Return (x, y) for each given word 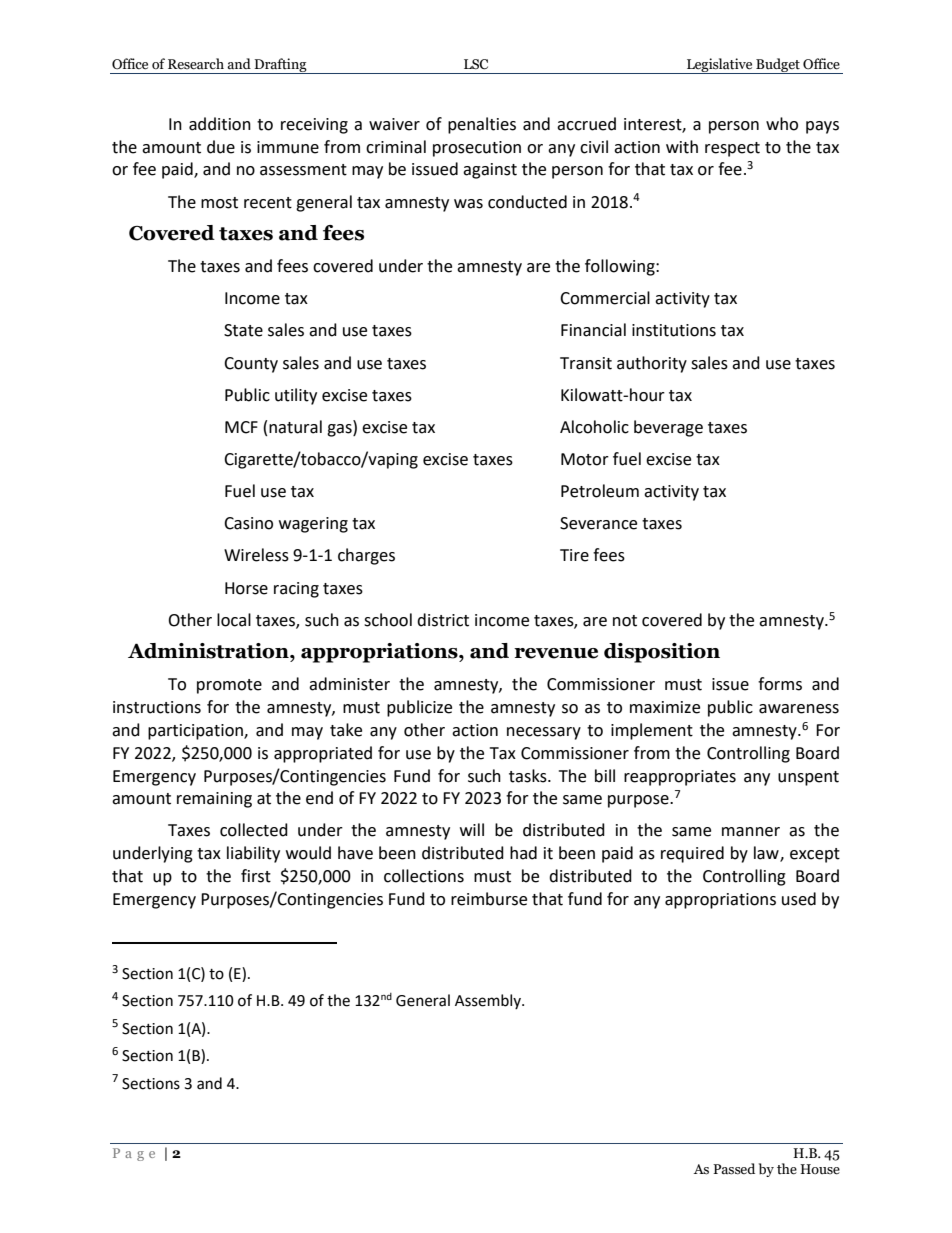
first (256, 876)
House (820, 1169)
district (443, 620)
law (767, 854)
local (234, 620)
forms (780, 684)
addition (220, 124)
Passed (734, 1169)
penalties (482, 125)
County (251, 365)
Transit (586, 363)
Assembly (489, 1001)
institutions (674, 330)
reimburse (489, 899)
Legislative (720, 66)
